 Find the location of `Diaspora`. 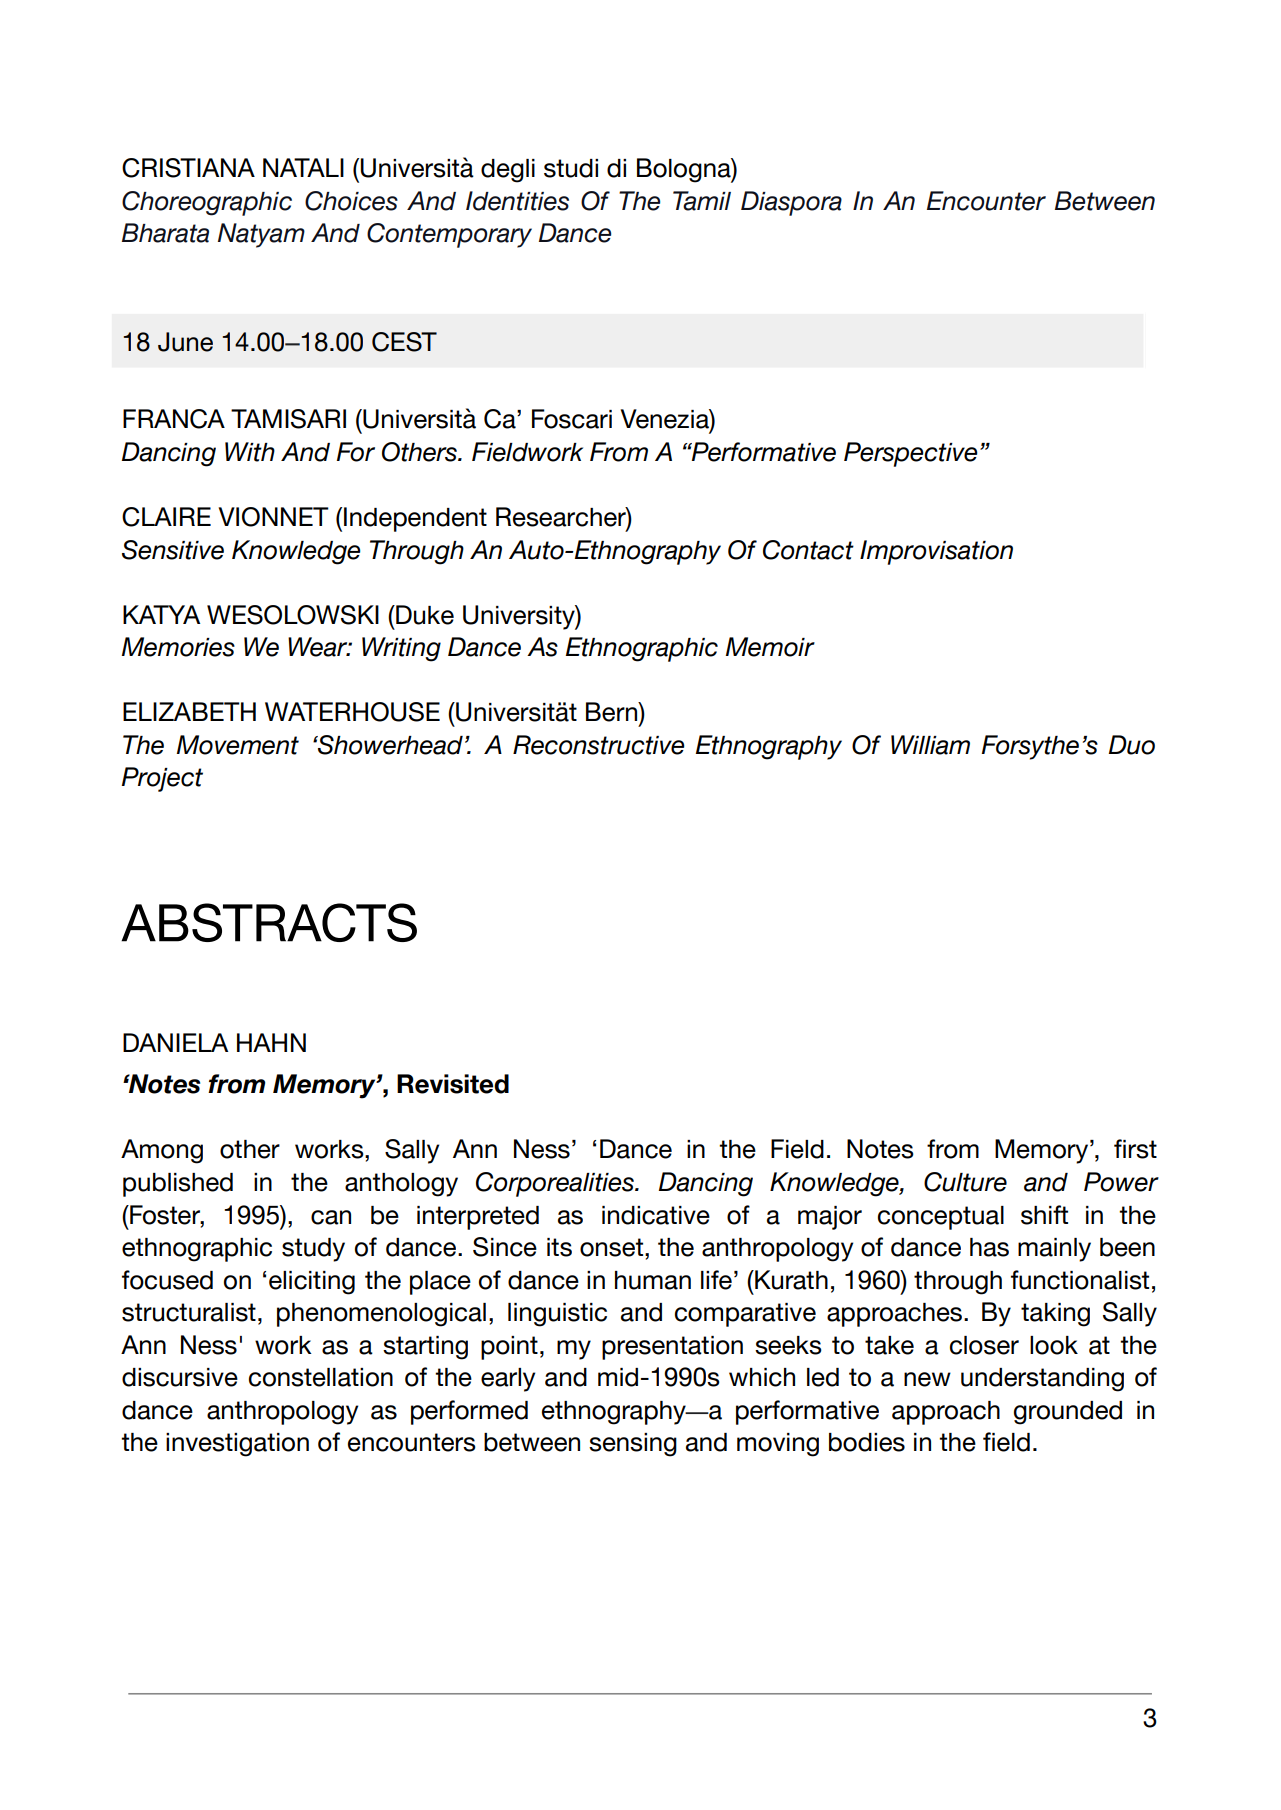

Diaspora is located at coordinates (791, 203).
